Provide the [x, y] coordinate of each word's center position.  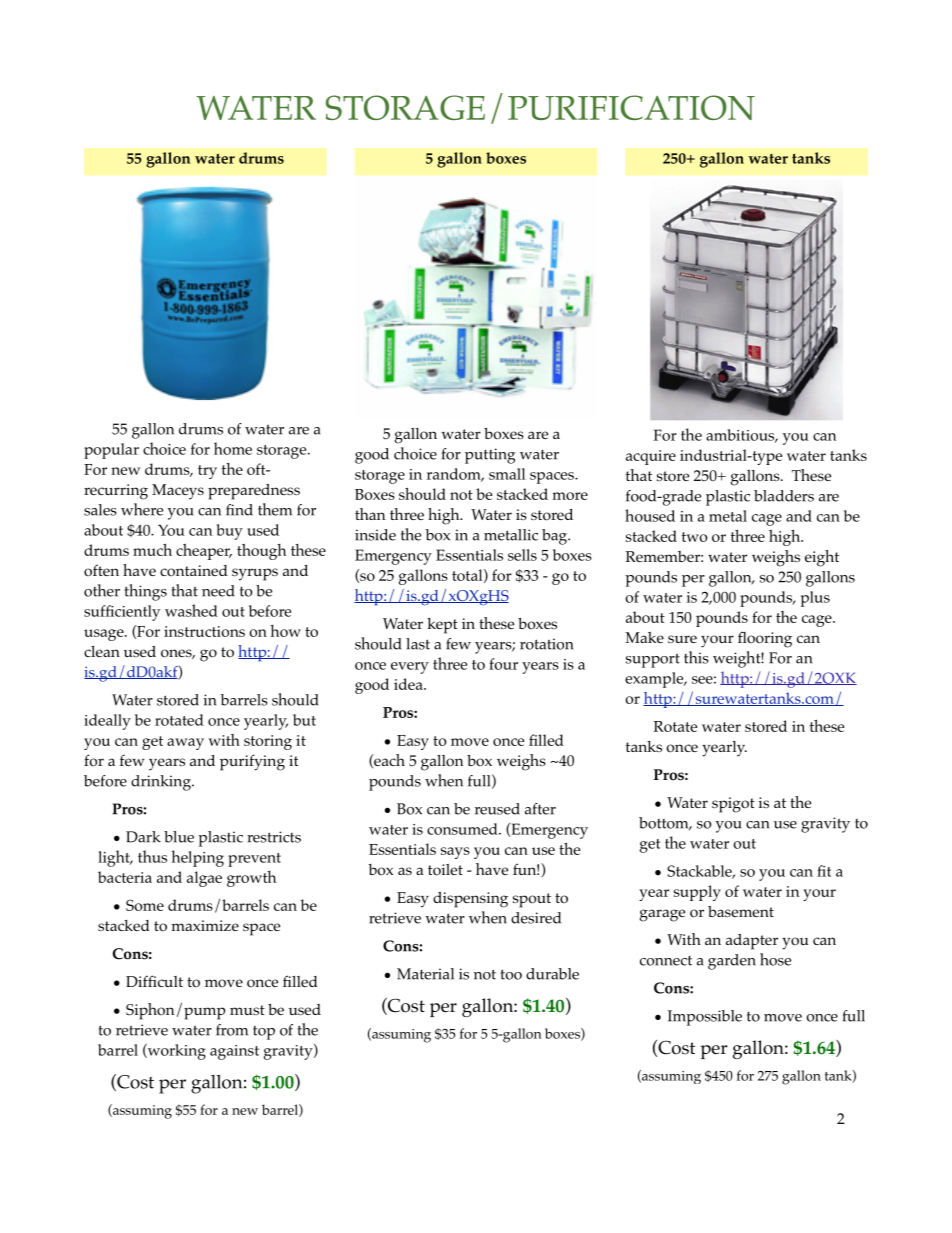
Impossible [705, 1018]
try [207, 472]
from [232, 1030]
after [540, 809]
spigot [733, 805]
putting [490, 456]
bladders [784, 496]
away [185, 744]
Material [425, 974]
